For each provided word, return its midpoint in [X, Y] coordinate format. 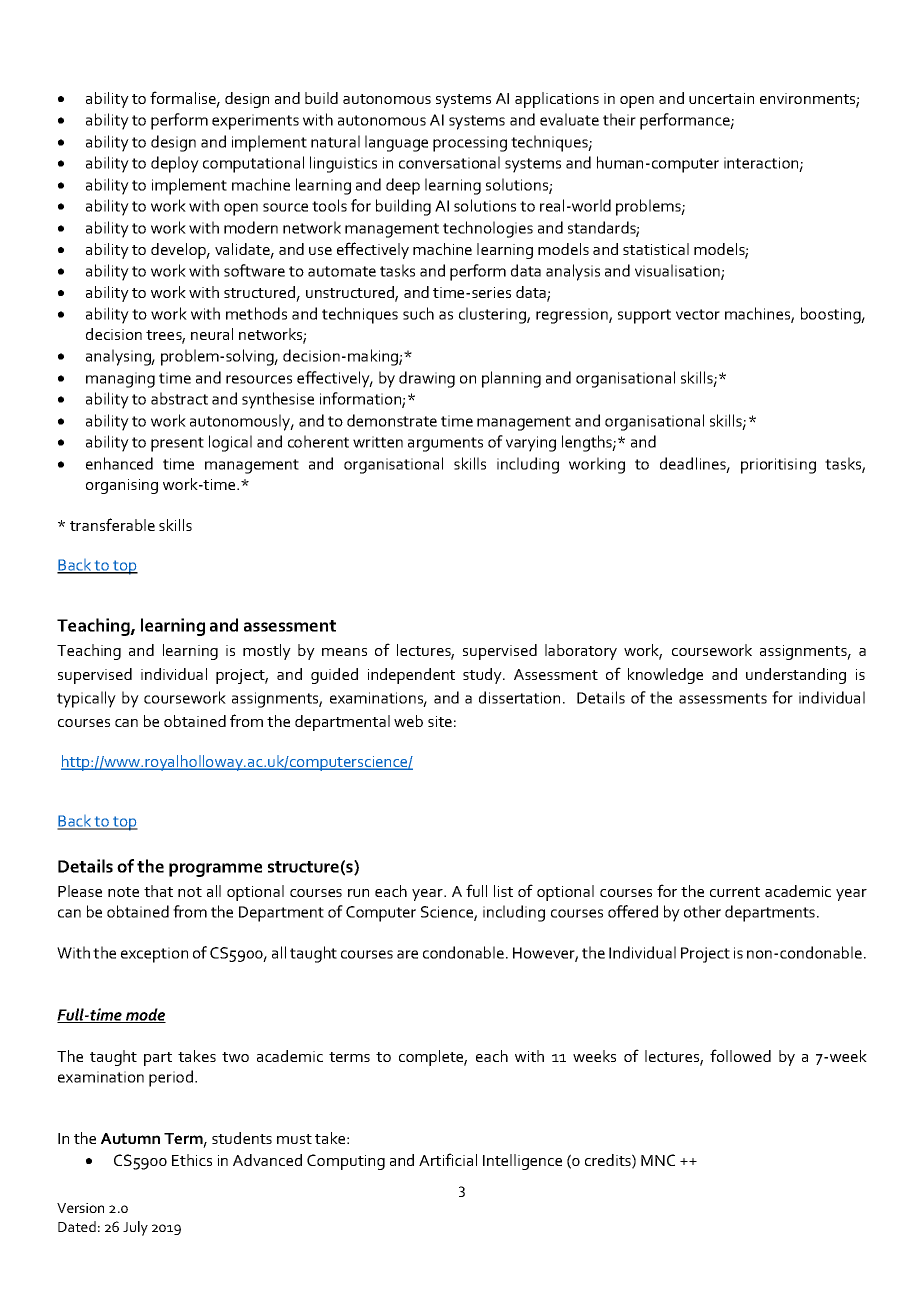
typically [86, 699]
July [135, 1228]
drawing [427, 379]
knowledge [665, 676]
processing [470, 144]
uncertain [721, 98]
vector [698, 314]
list [503, 891]
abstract [179, 398]
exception [154, 955]
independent [411, 676]
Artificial [448, 1159]
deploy [175, 164]
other [702, 911]
